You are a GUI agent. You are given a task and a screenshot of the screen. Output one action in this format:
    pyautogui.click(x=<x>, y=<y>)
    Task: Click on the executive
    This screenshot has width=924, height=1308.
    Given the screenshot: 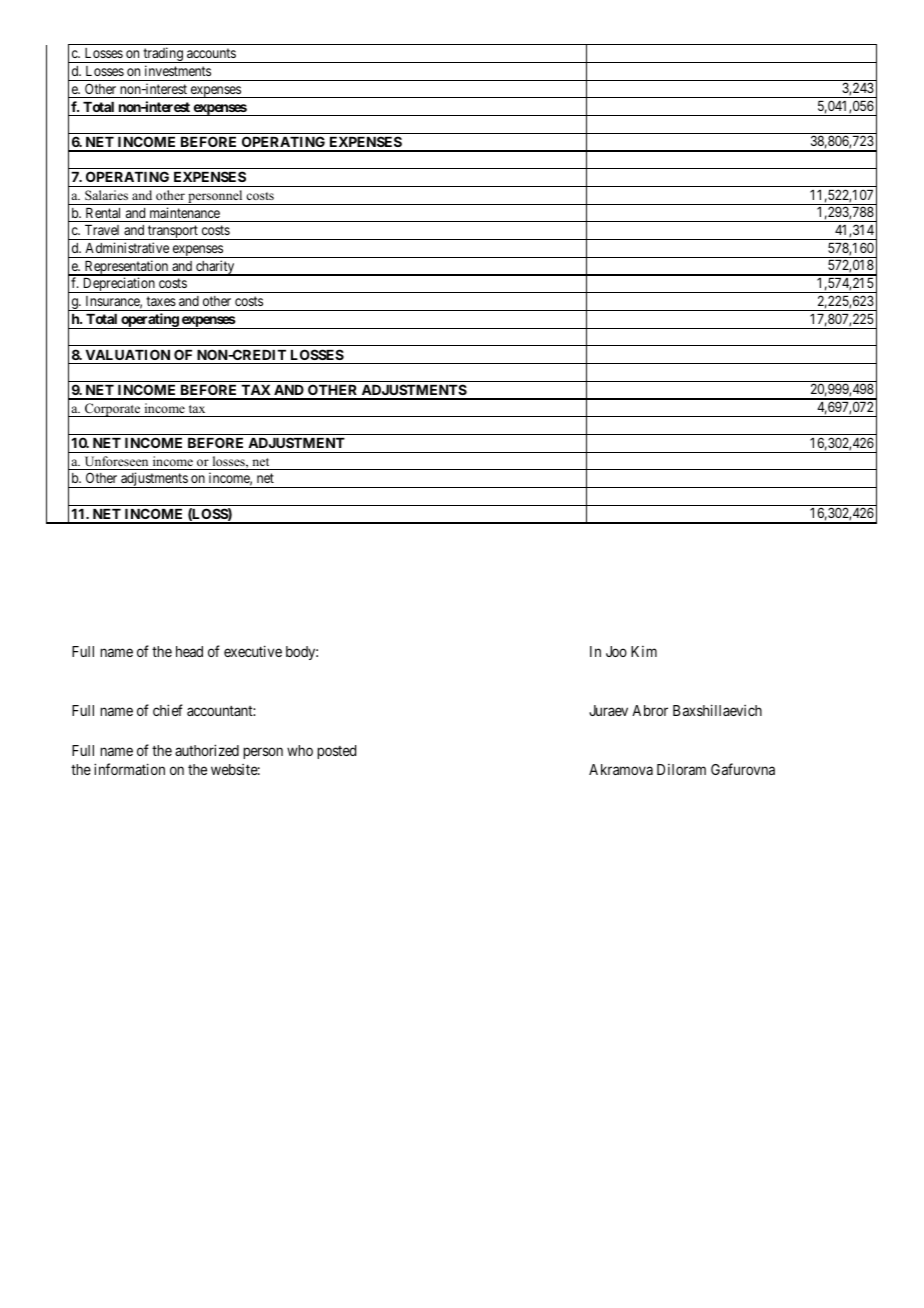 What is the action you would take?
    pyautogui.click(x=253, y=651)
